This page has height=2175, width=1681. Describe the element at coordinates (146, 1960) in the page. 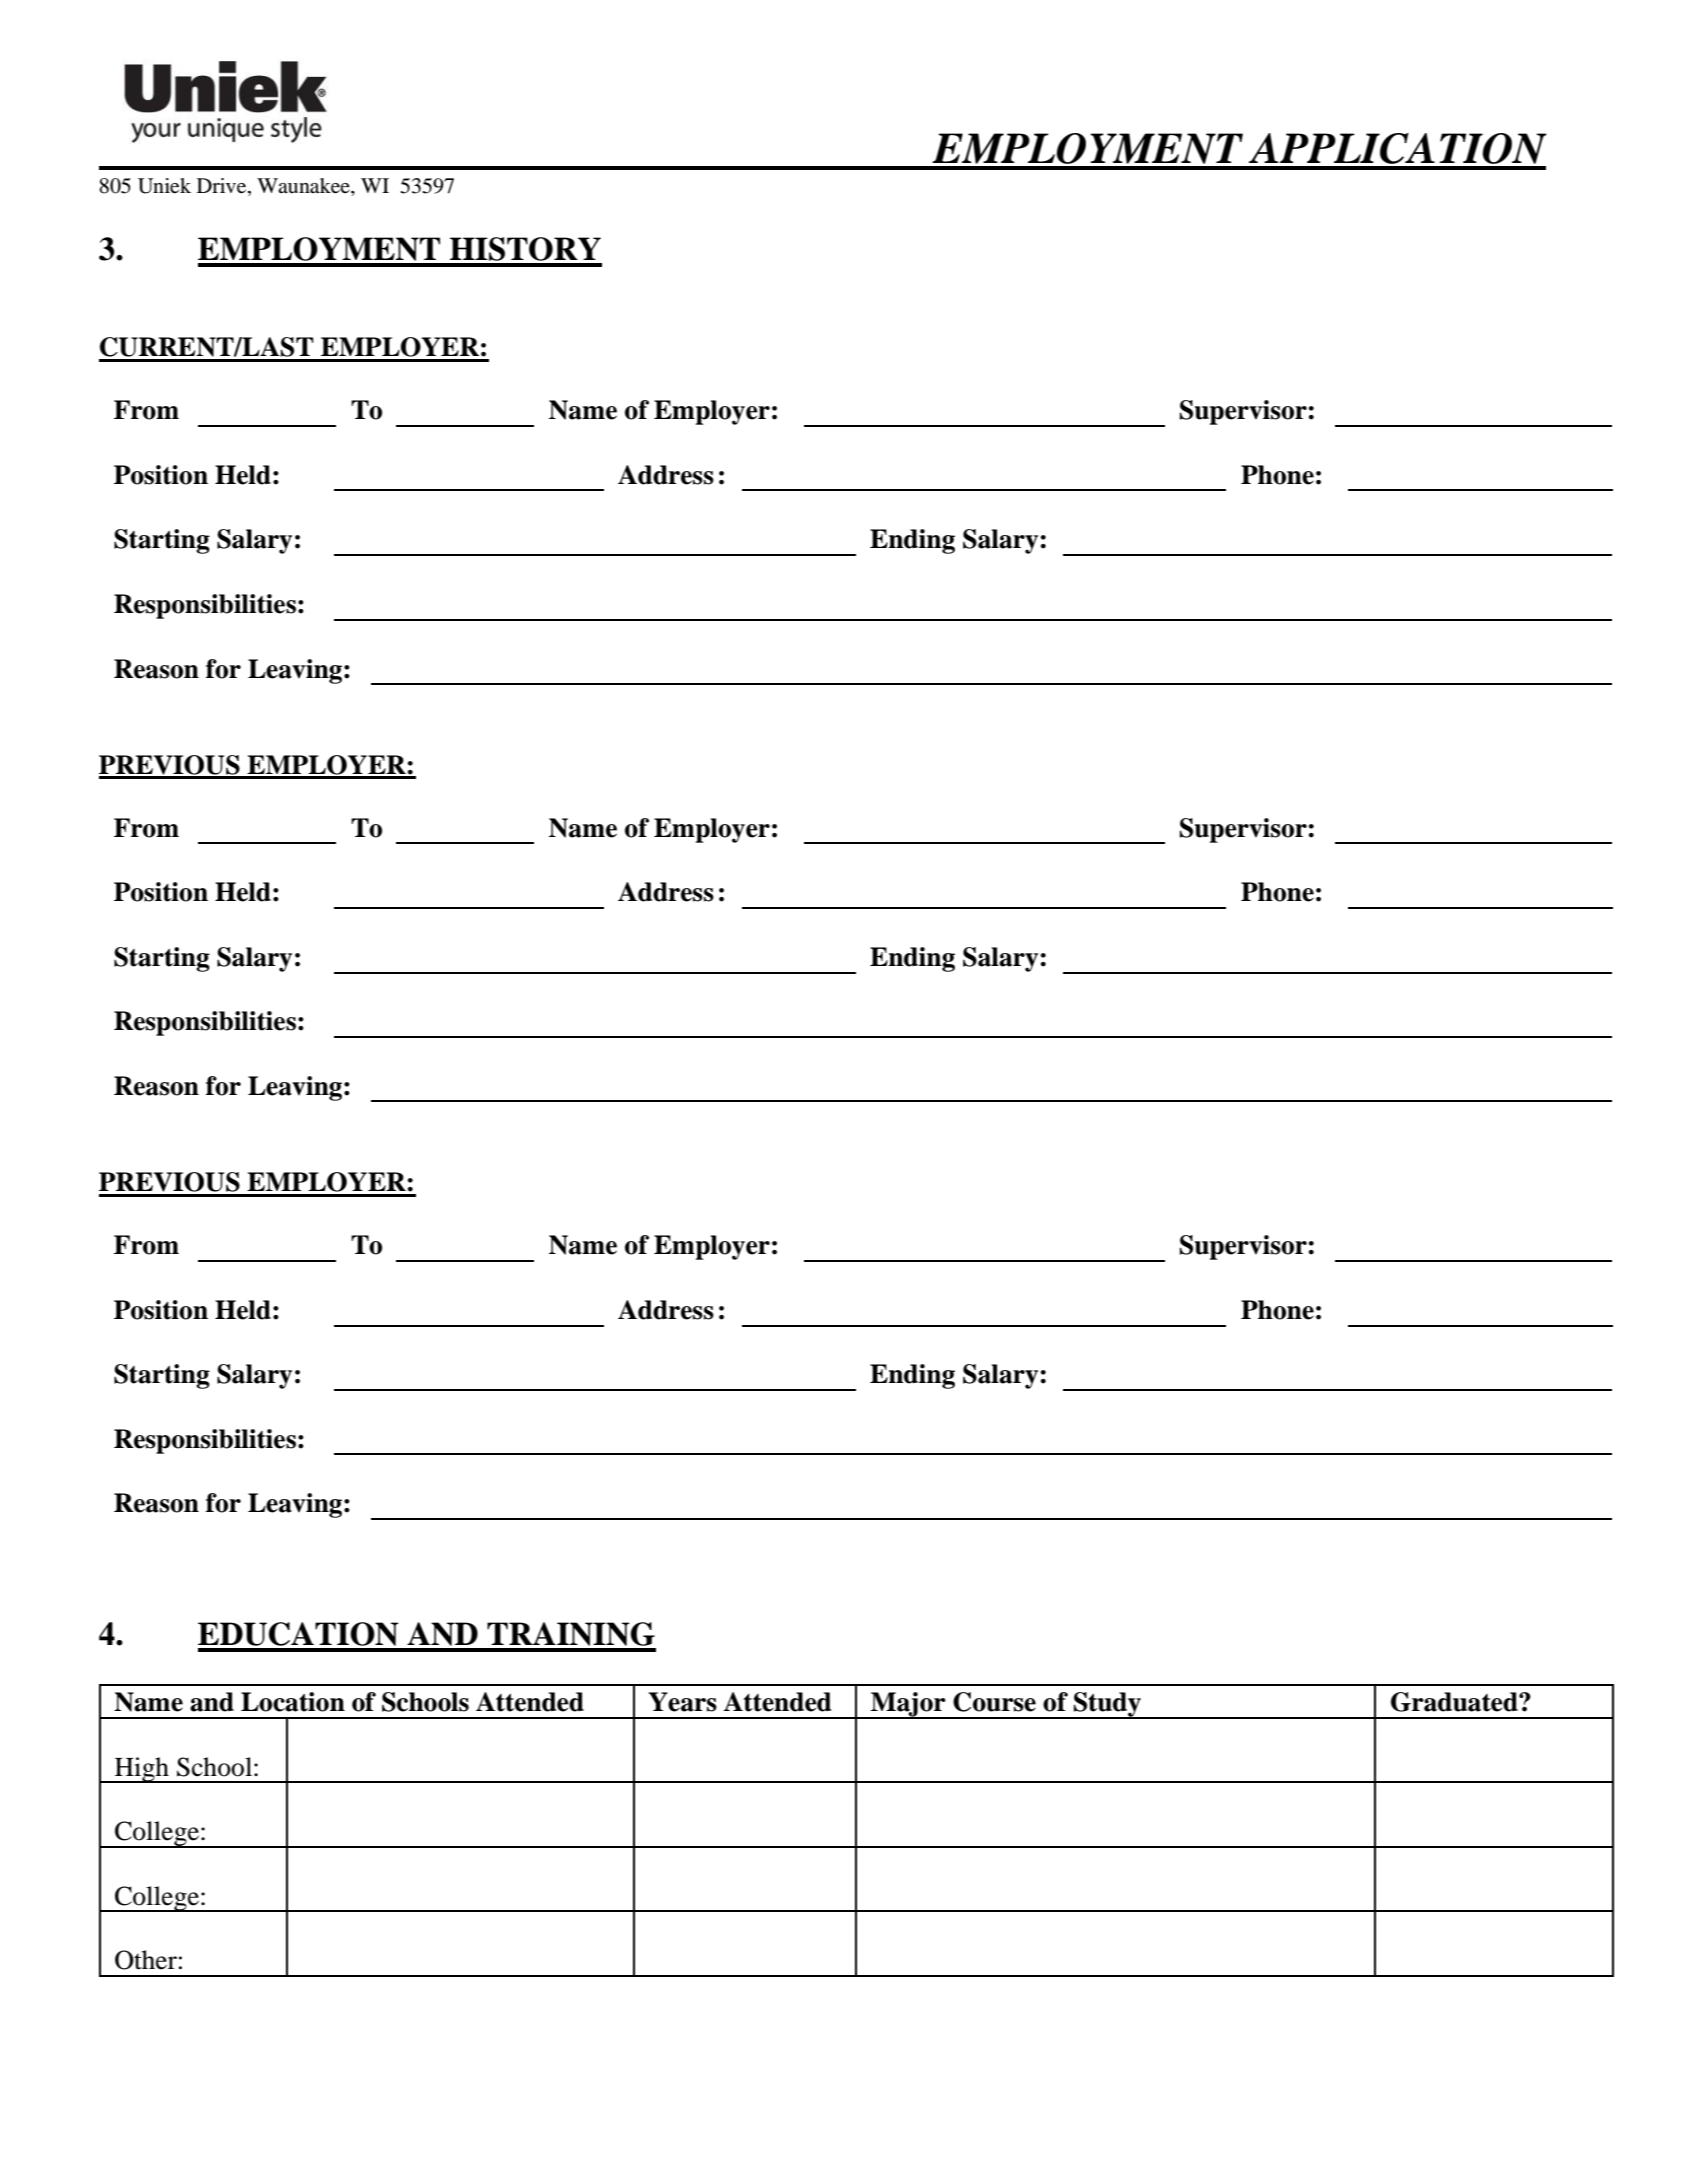

I see `Other` at that location.
